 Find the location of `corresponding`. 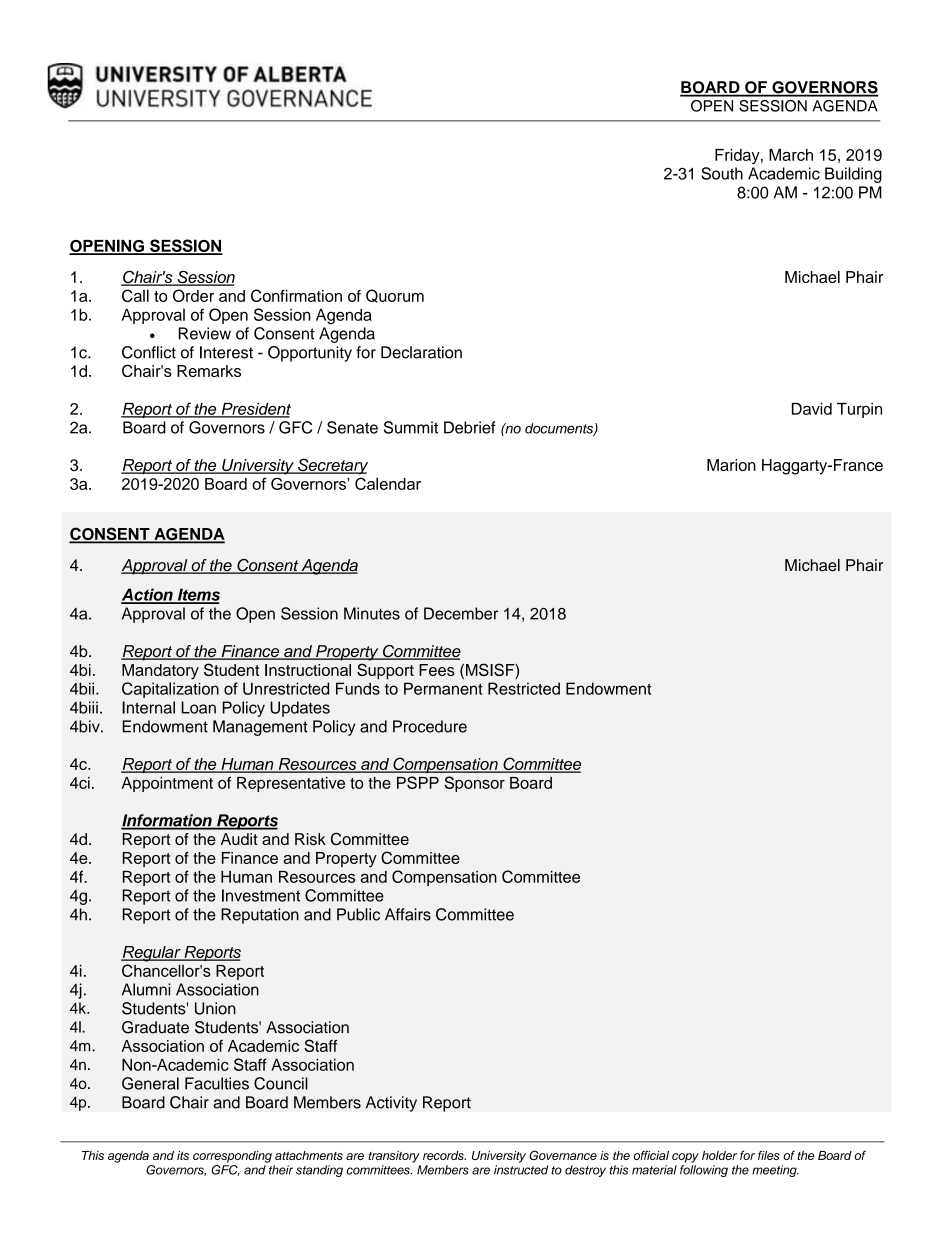

corresponding is located at coordinates (232, 1157).
